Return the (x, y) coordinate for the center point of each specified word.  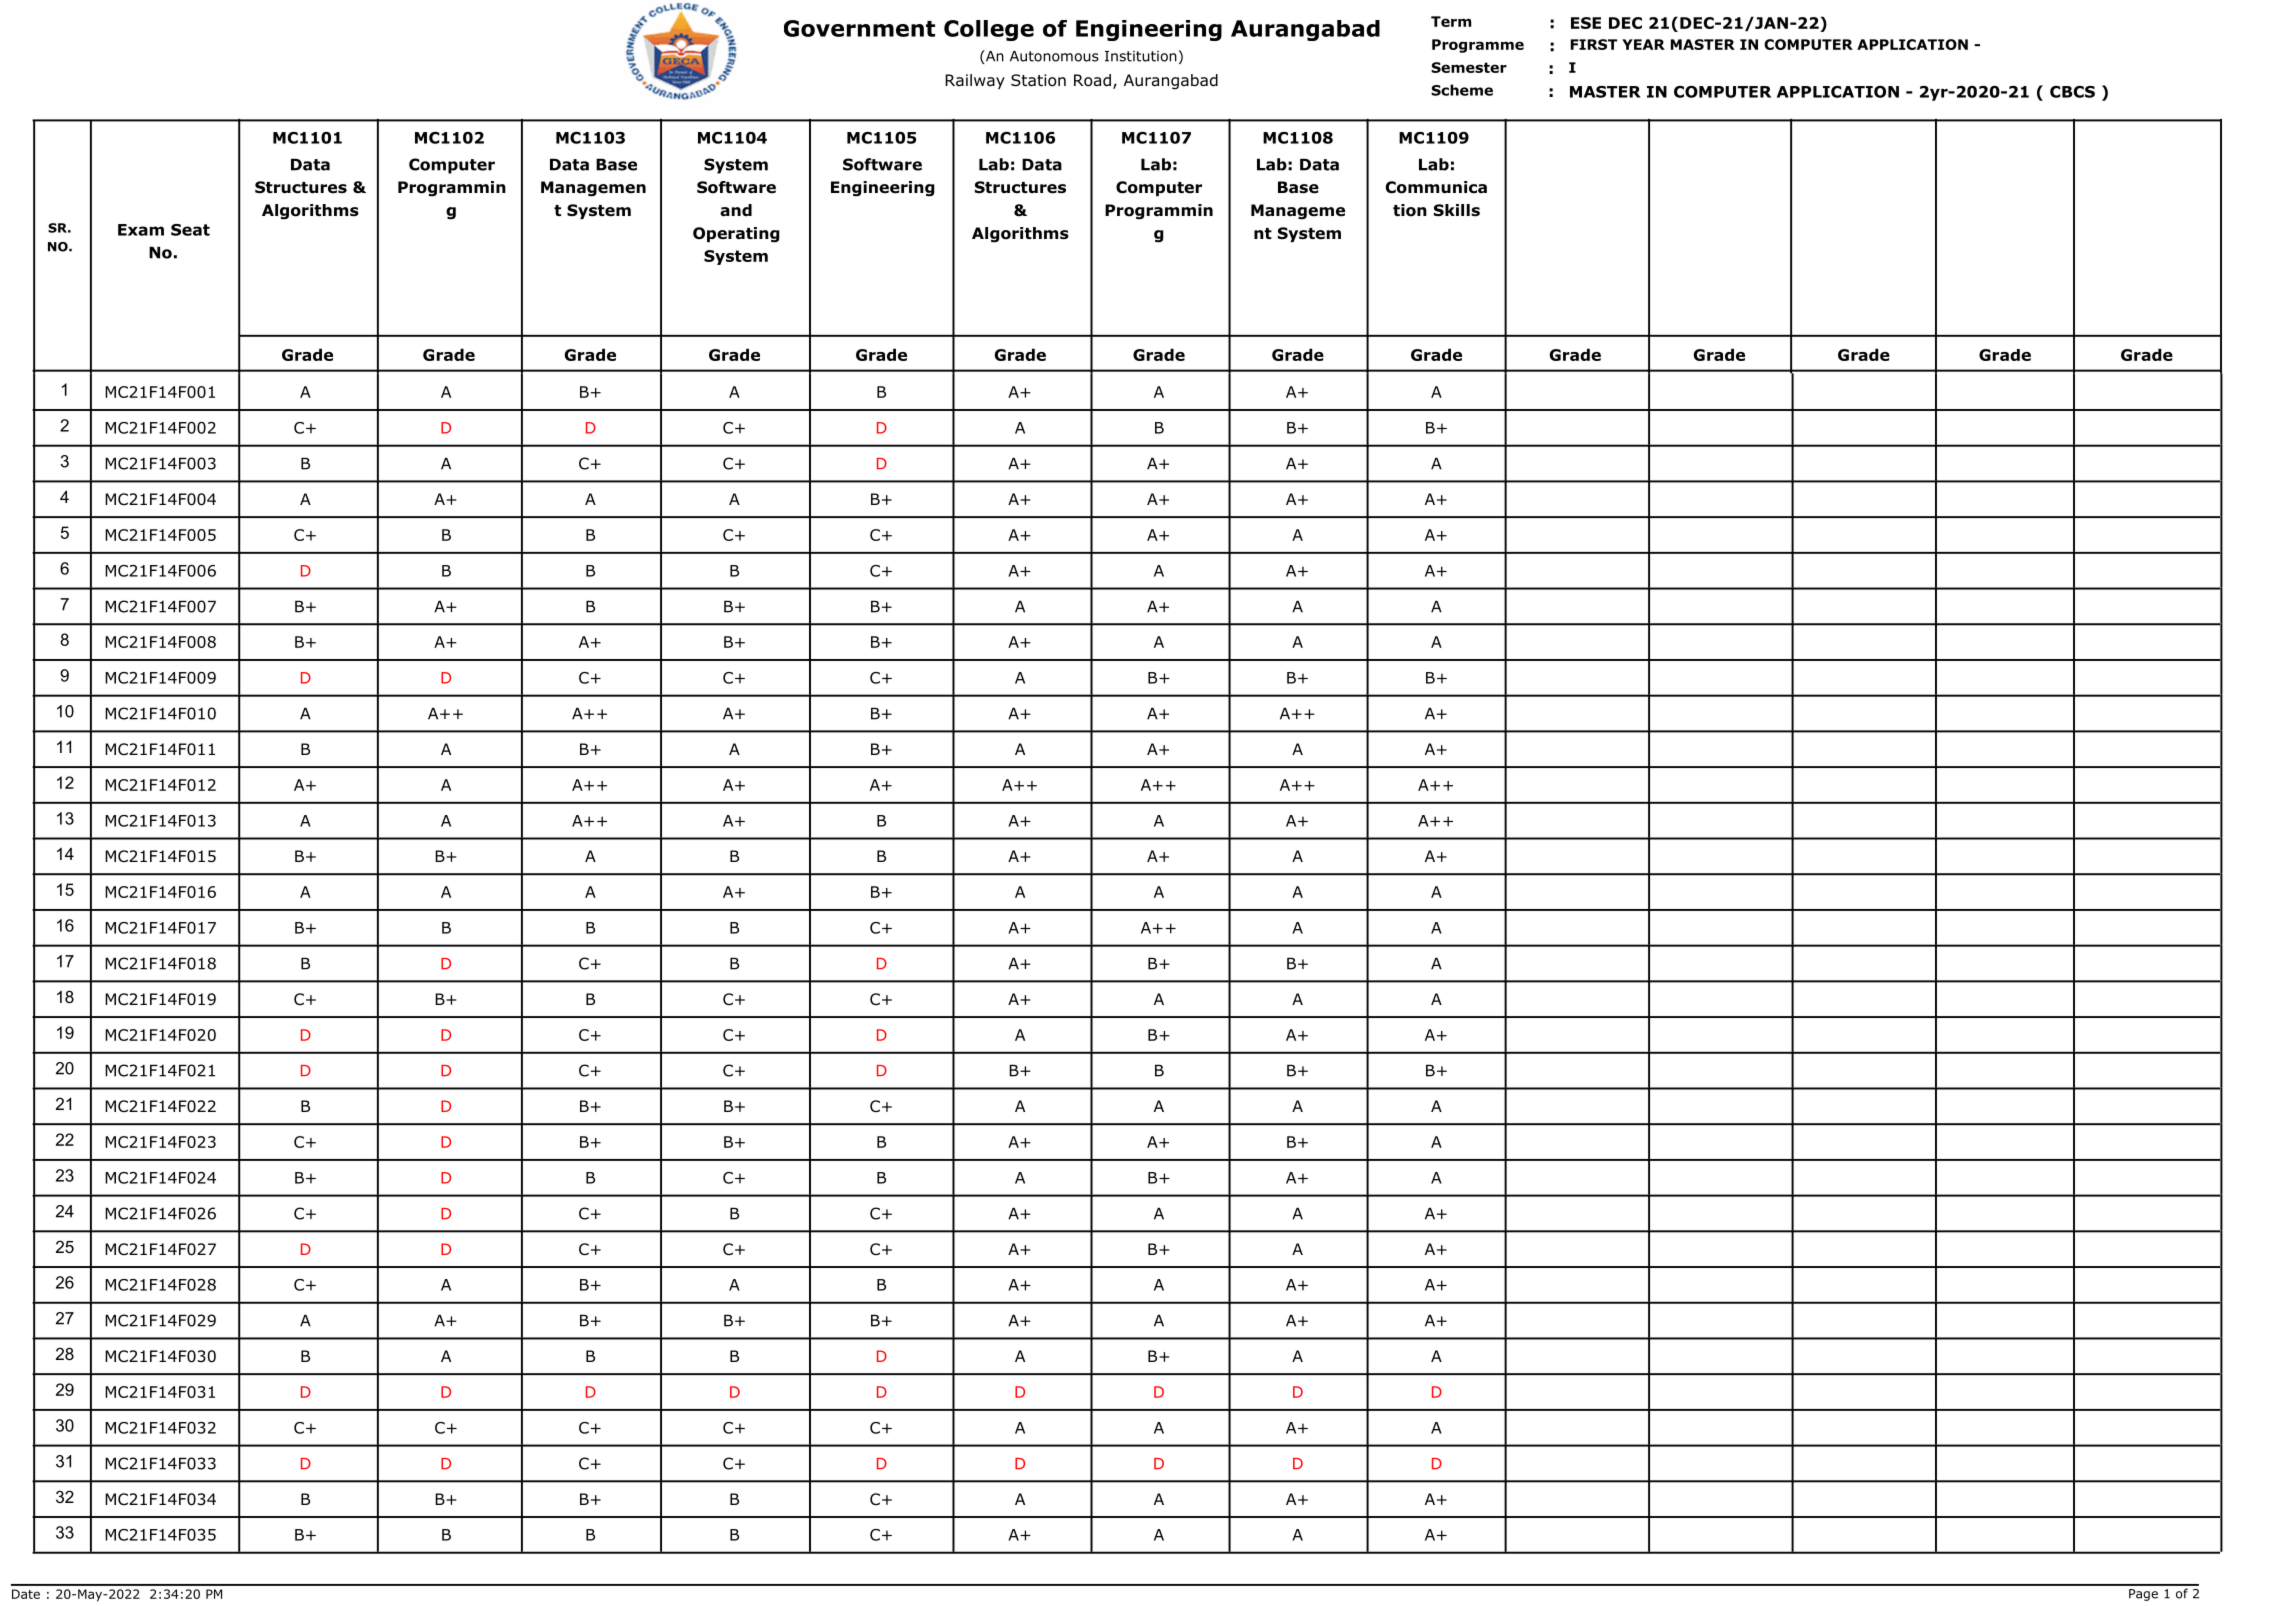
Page (2143, 1595)
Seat (190, 230)
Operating (736, 235)
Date (26, 1594)
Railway (975, 81)
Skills (1457, 210)
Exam (141, 230)
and (736, 210)
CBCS (2072, 92)
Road (1092, 80)
